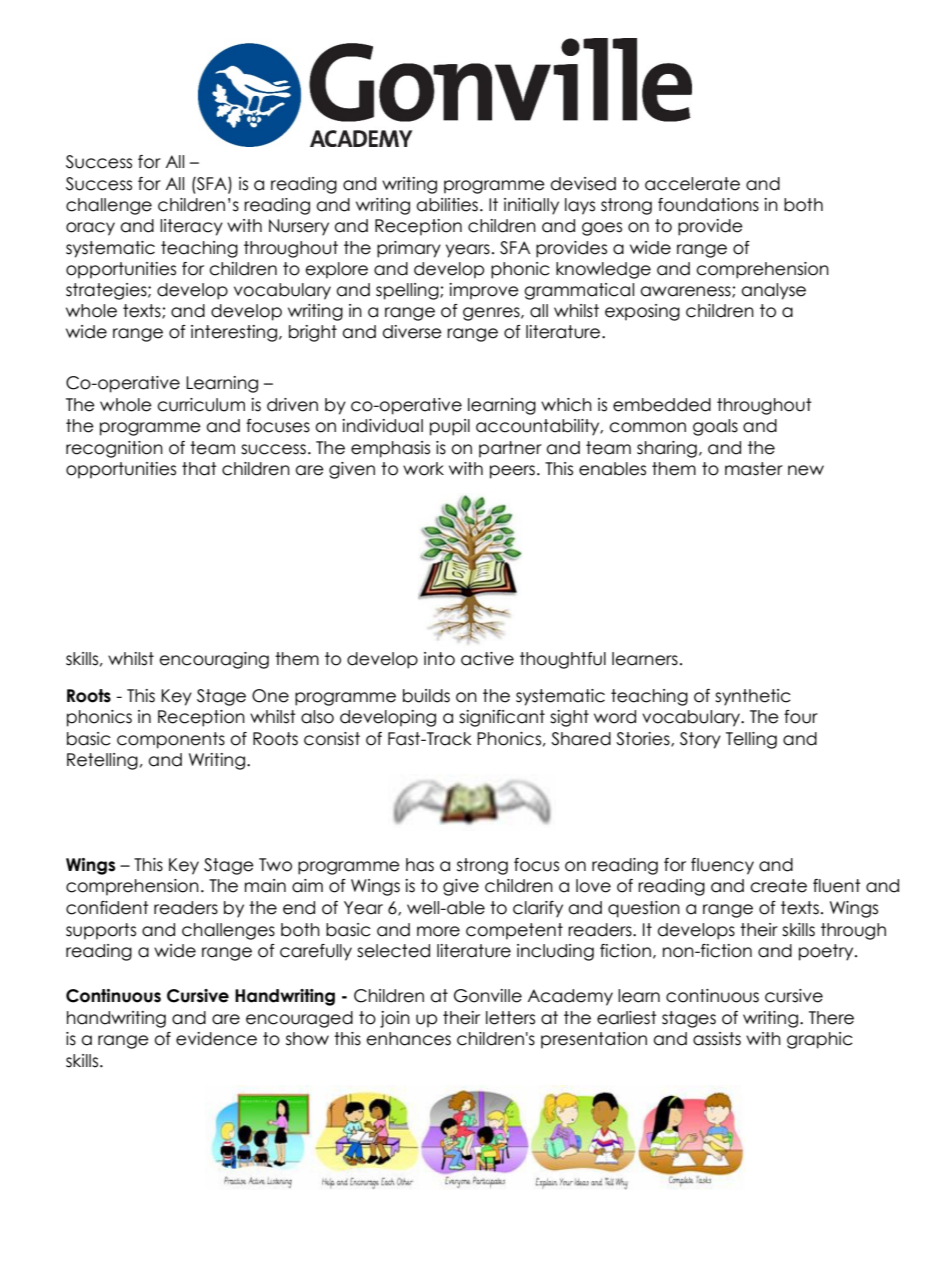 This image has width=952, height=1270. I want to click on literacy, so click(191, 227).
